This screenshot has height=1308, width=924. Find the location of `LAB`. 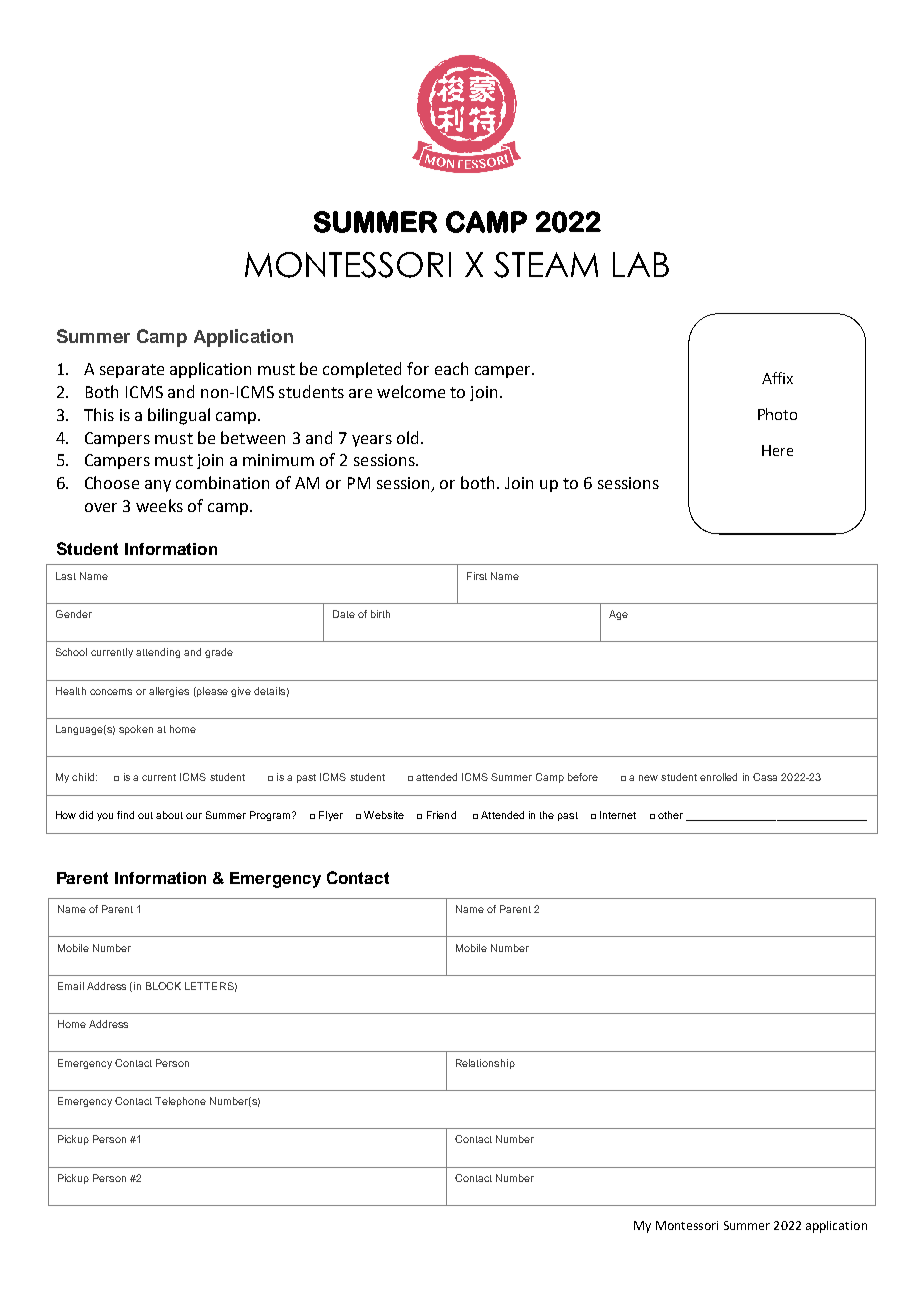

LAB is located at coordinates (641, 264).
